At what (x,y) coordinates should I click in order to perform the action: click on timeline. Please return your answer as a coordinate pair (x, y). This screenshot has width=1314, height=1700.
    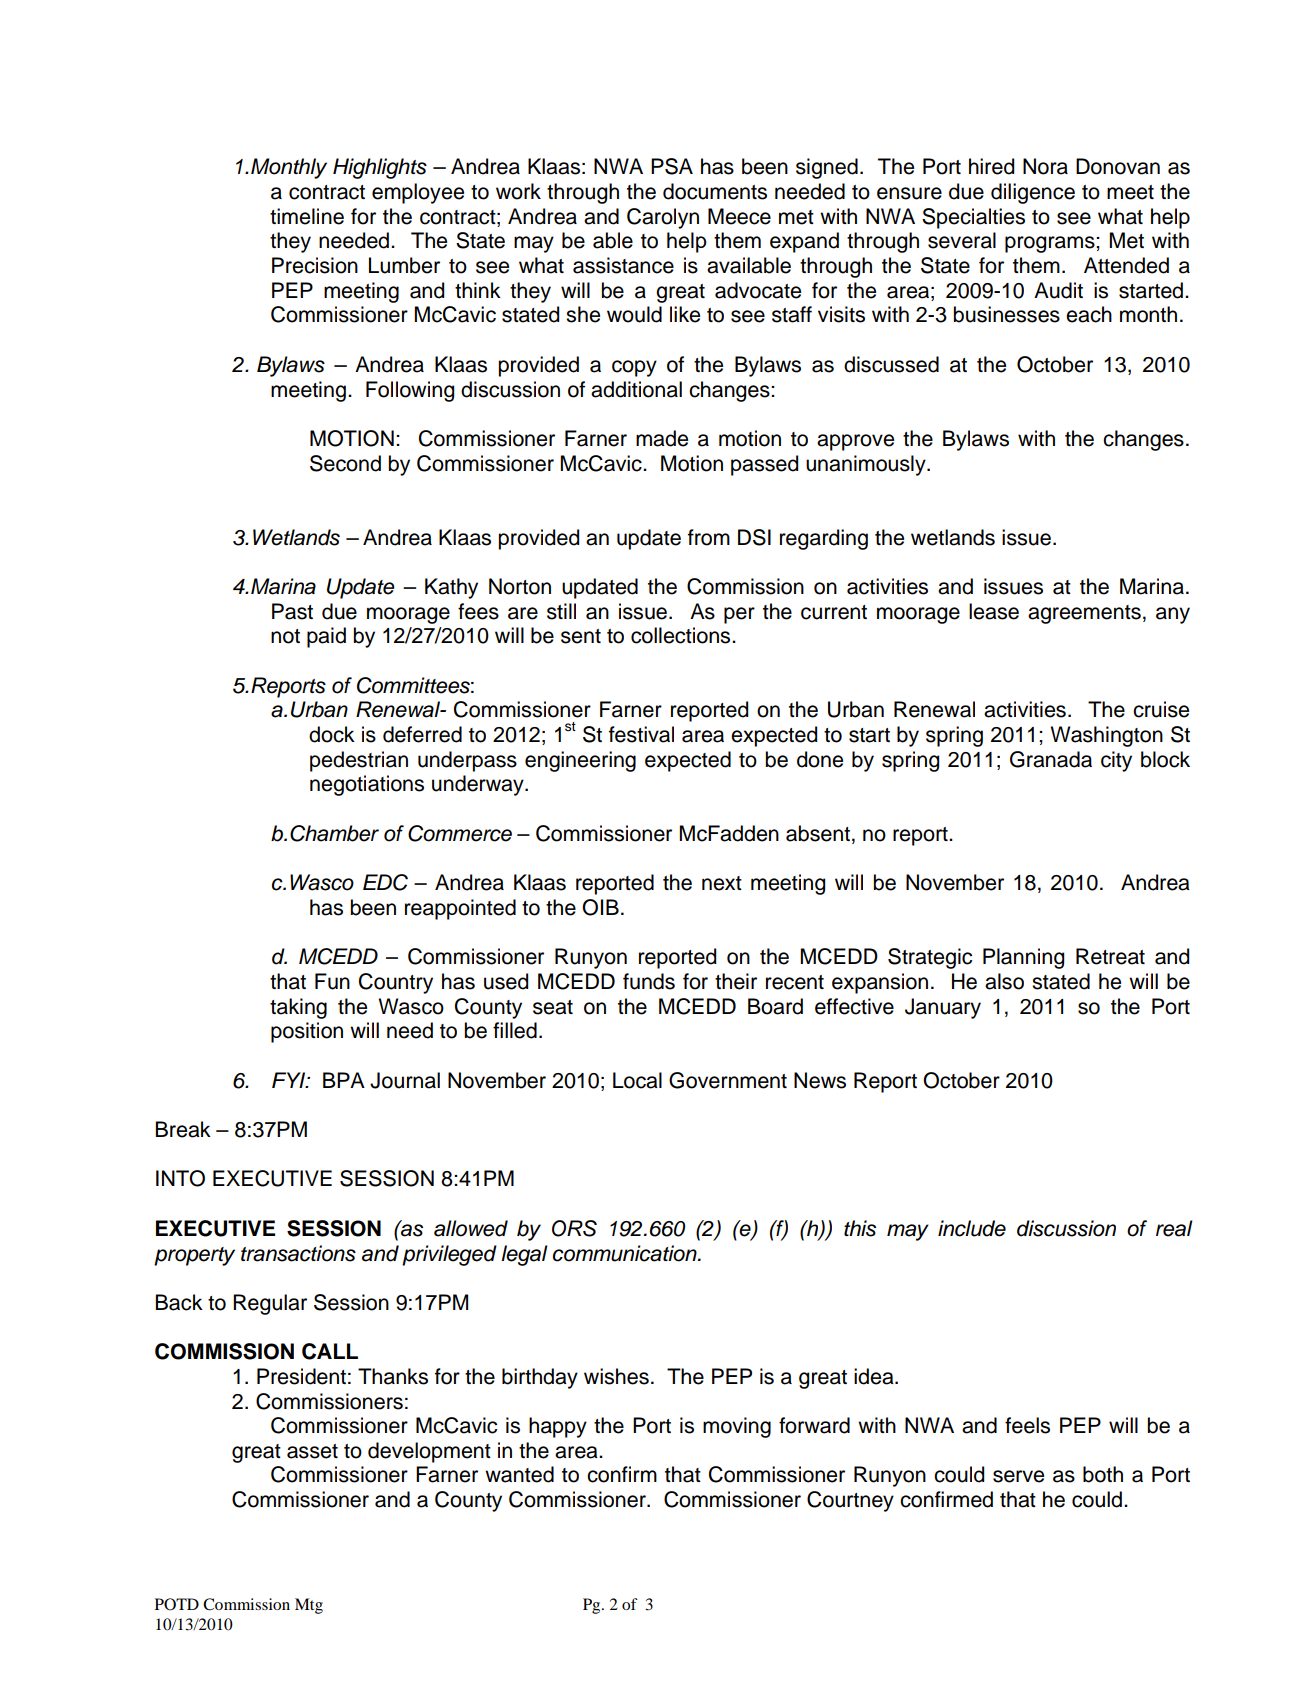
    Looking at the image, I should click on (307, 216).
